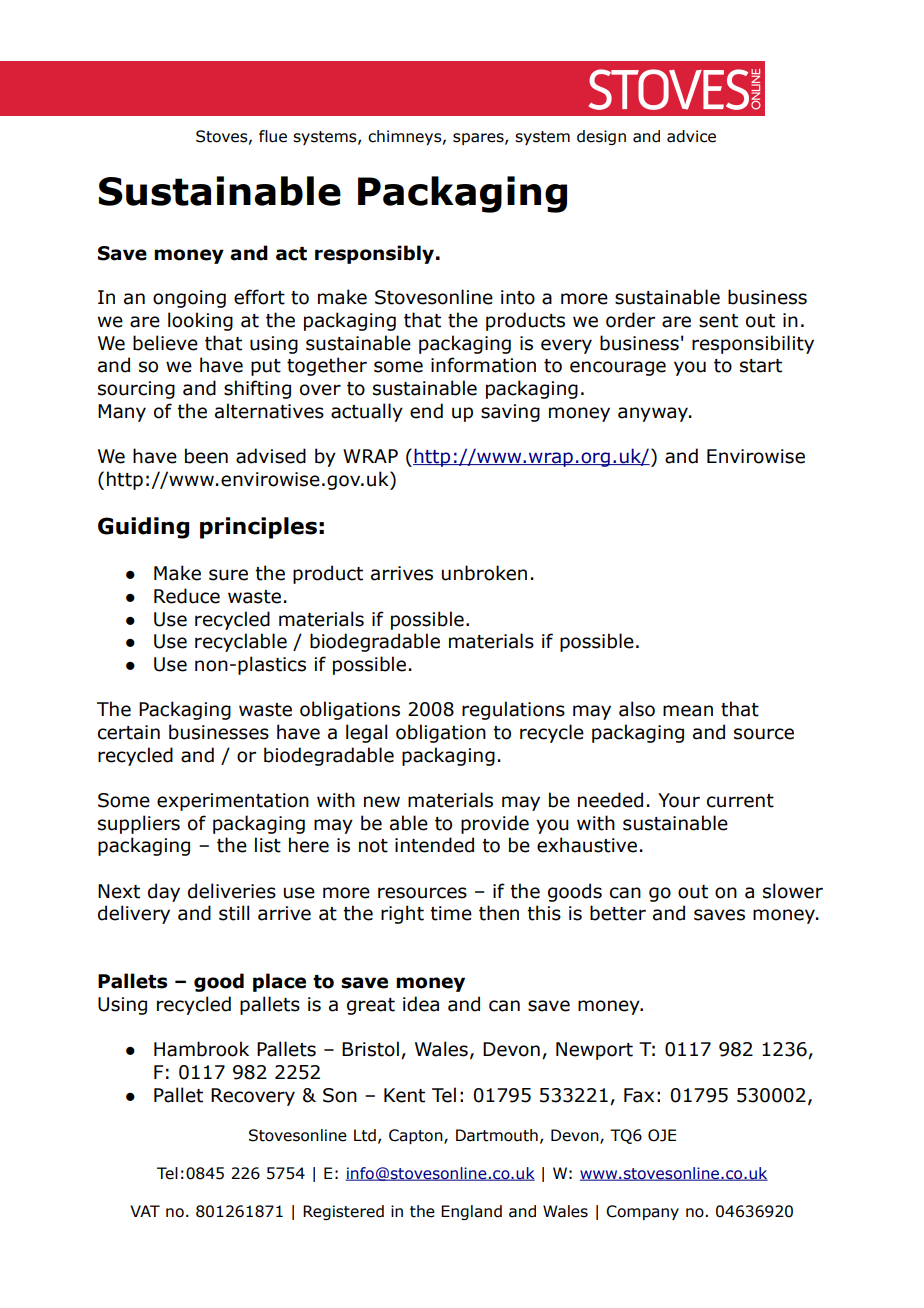  Describe the element at coordinates (740, 801) in the page. I see `current` at that location.
